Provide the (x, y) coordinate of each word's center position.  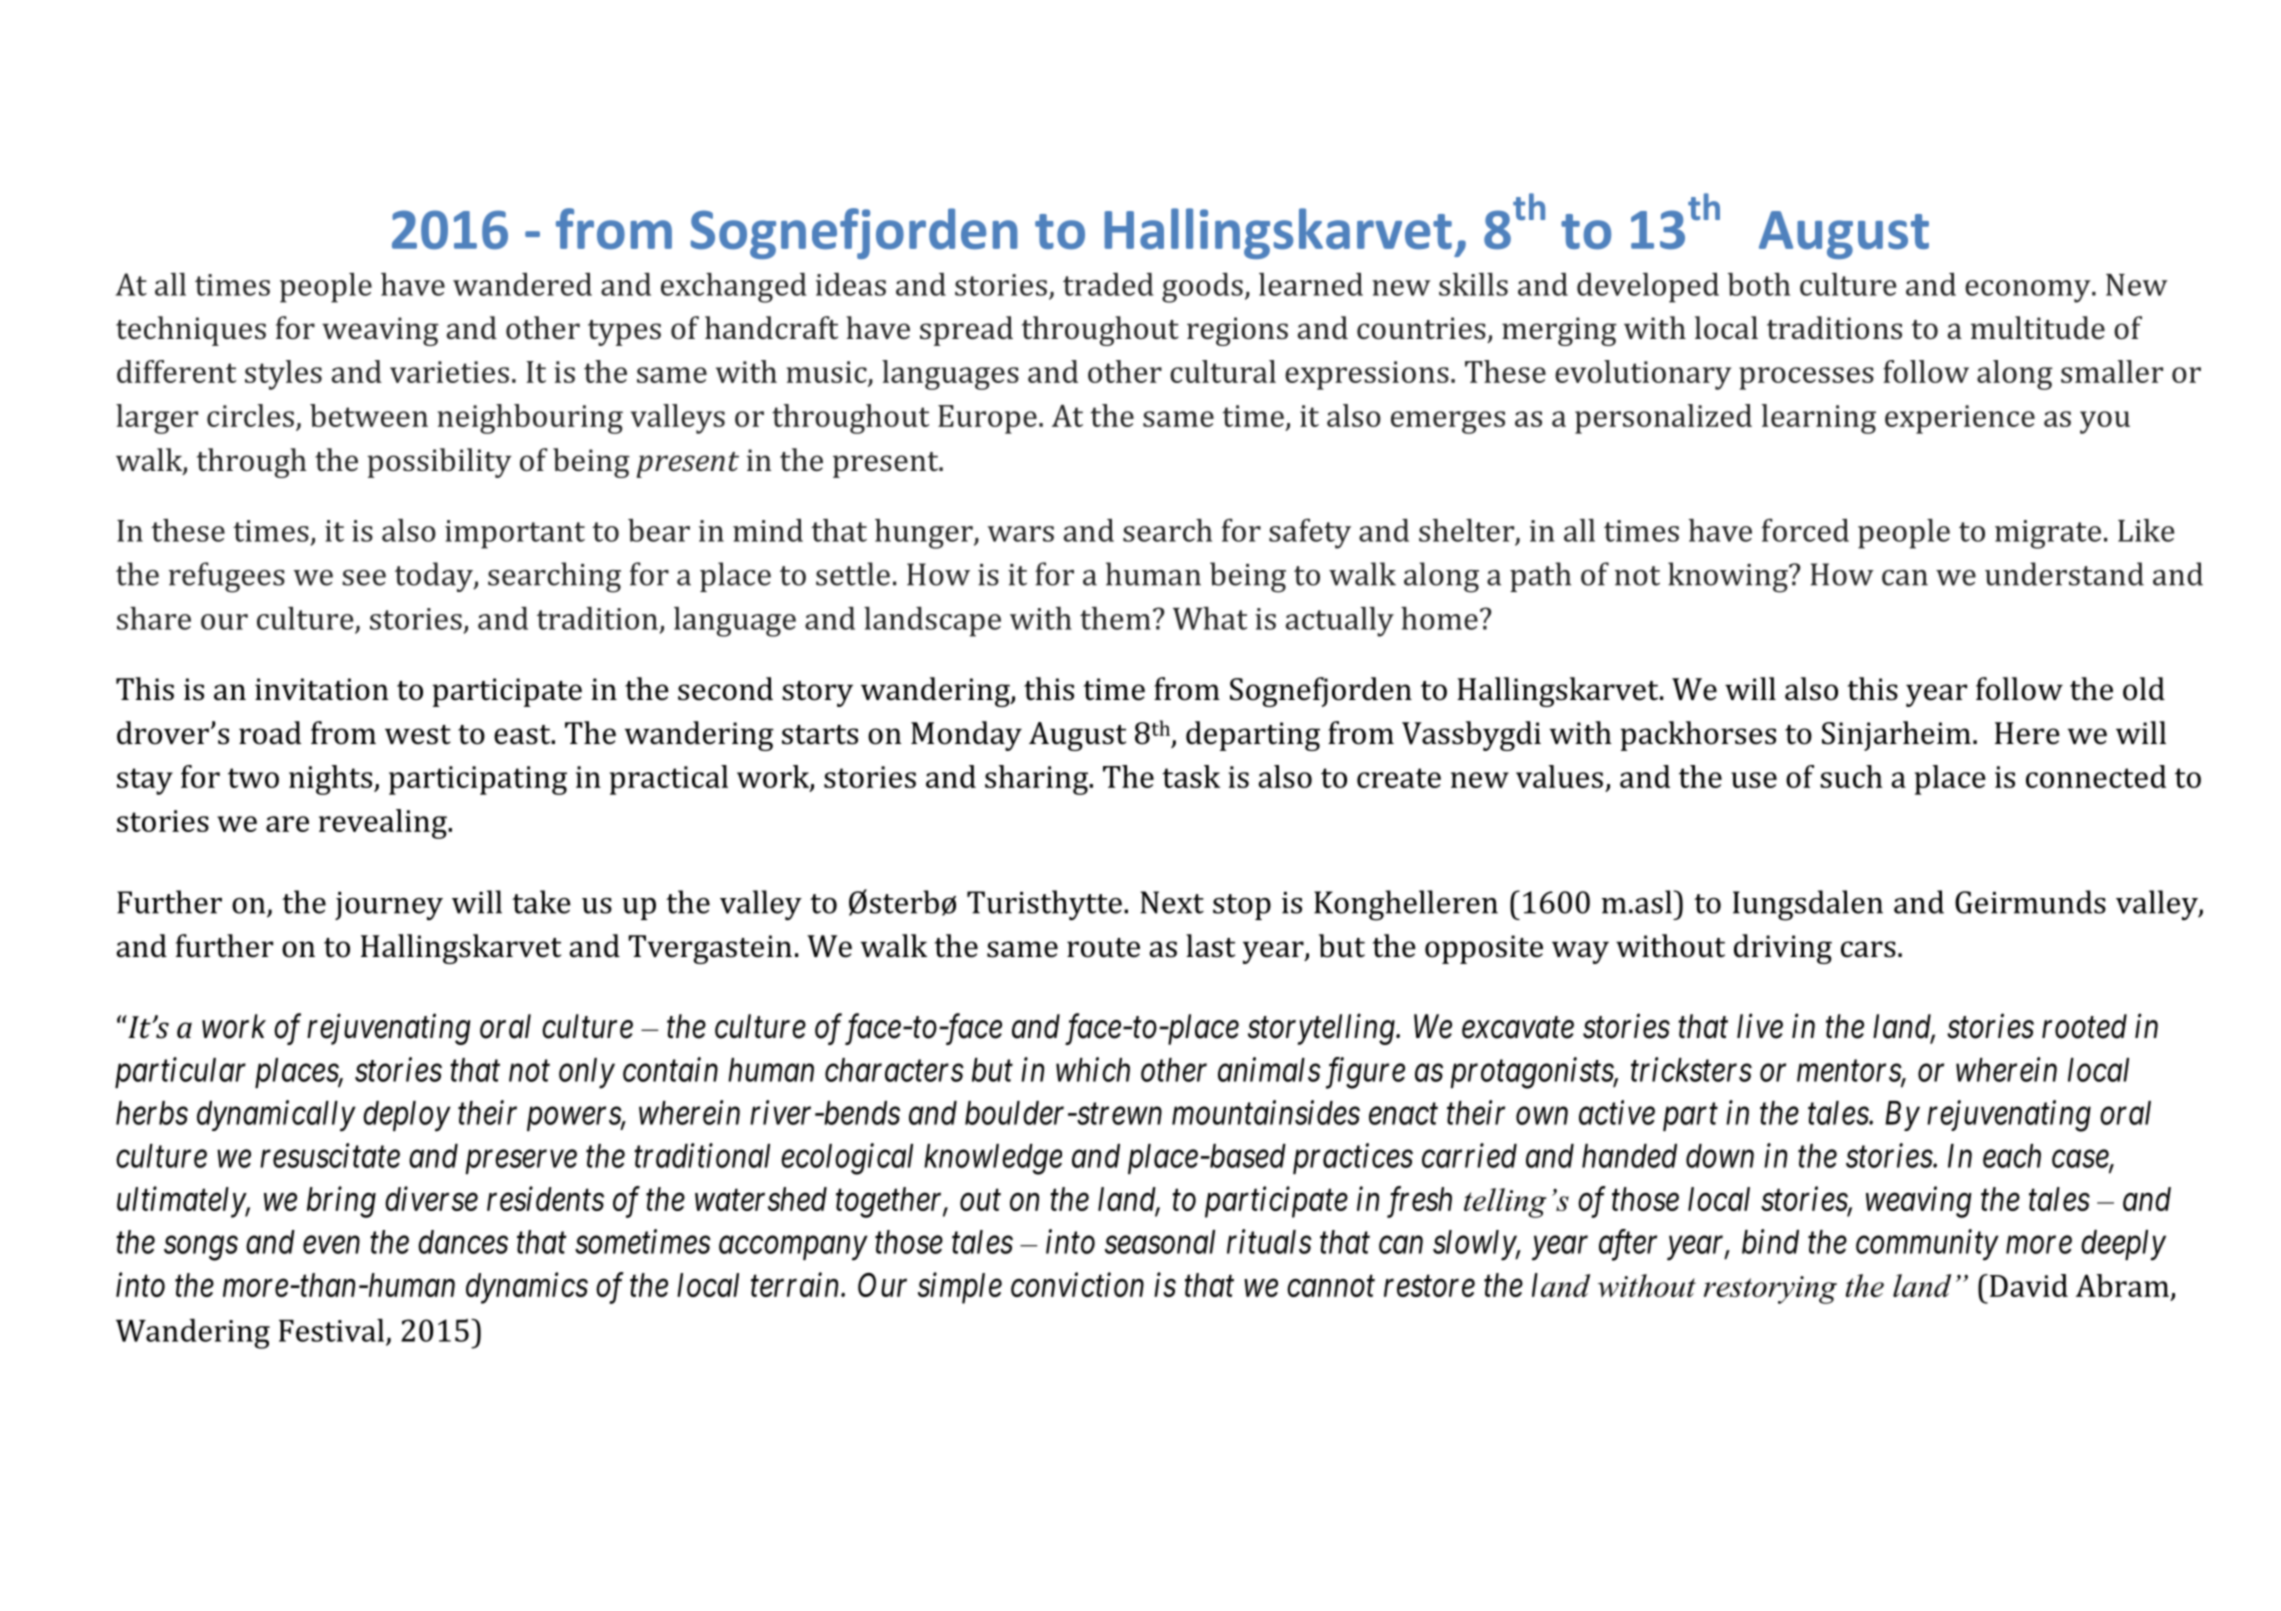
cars (1868, 949)
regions (1237, 331)
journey (389, 906)
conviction (1077, 1285)
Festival (331, 1330)
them (1115, 618)
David (2029, 1285)
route (1103, 948)
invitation (322, 689)
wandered (522, 284)
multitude (2038, 328)
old (2144, 689)
